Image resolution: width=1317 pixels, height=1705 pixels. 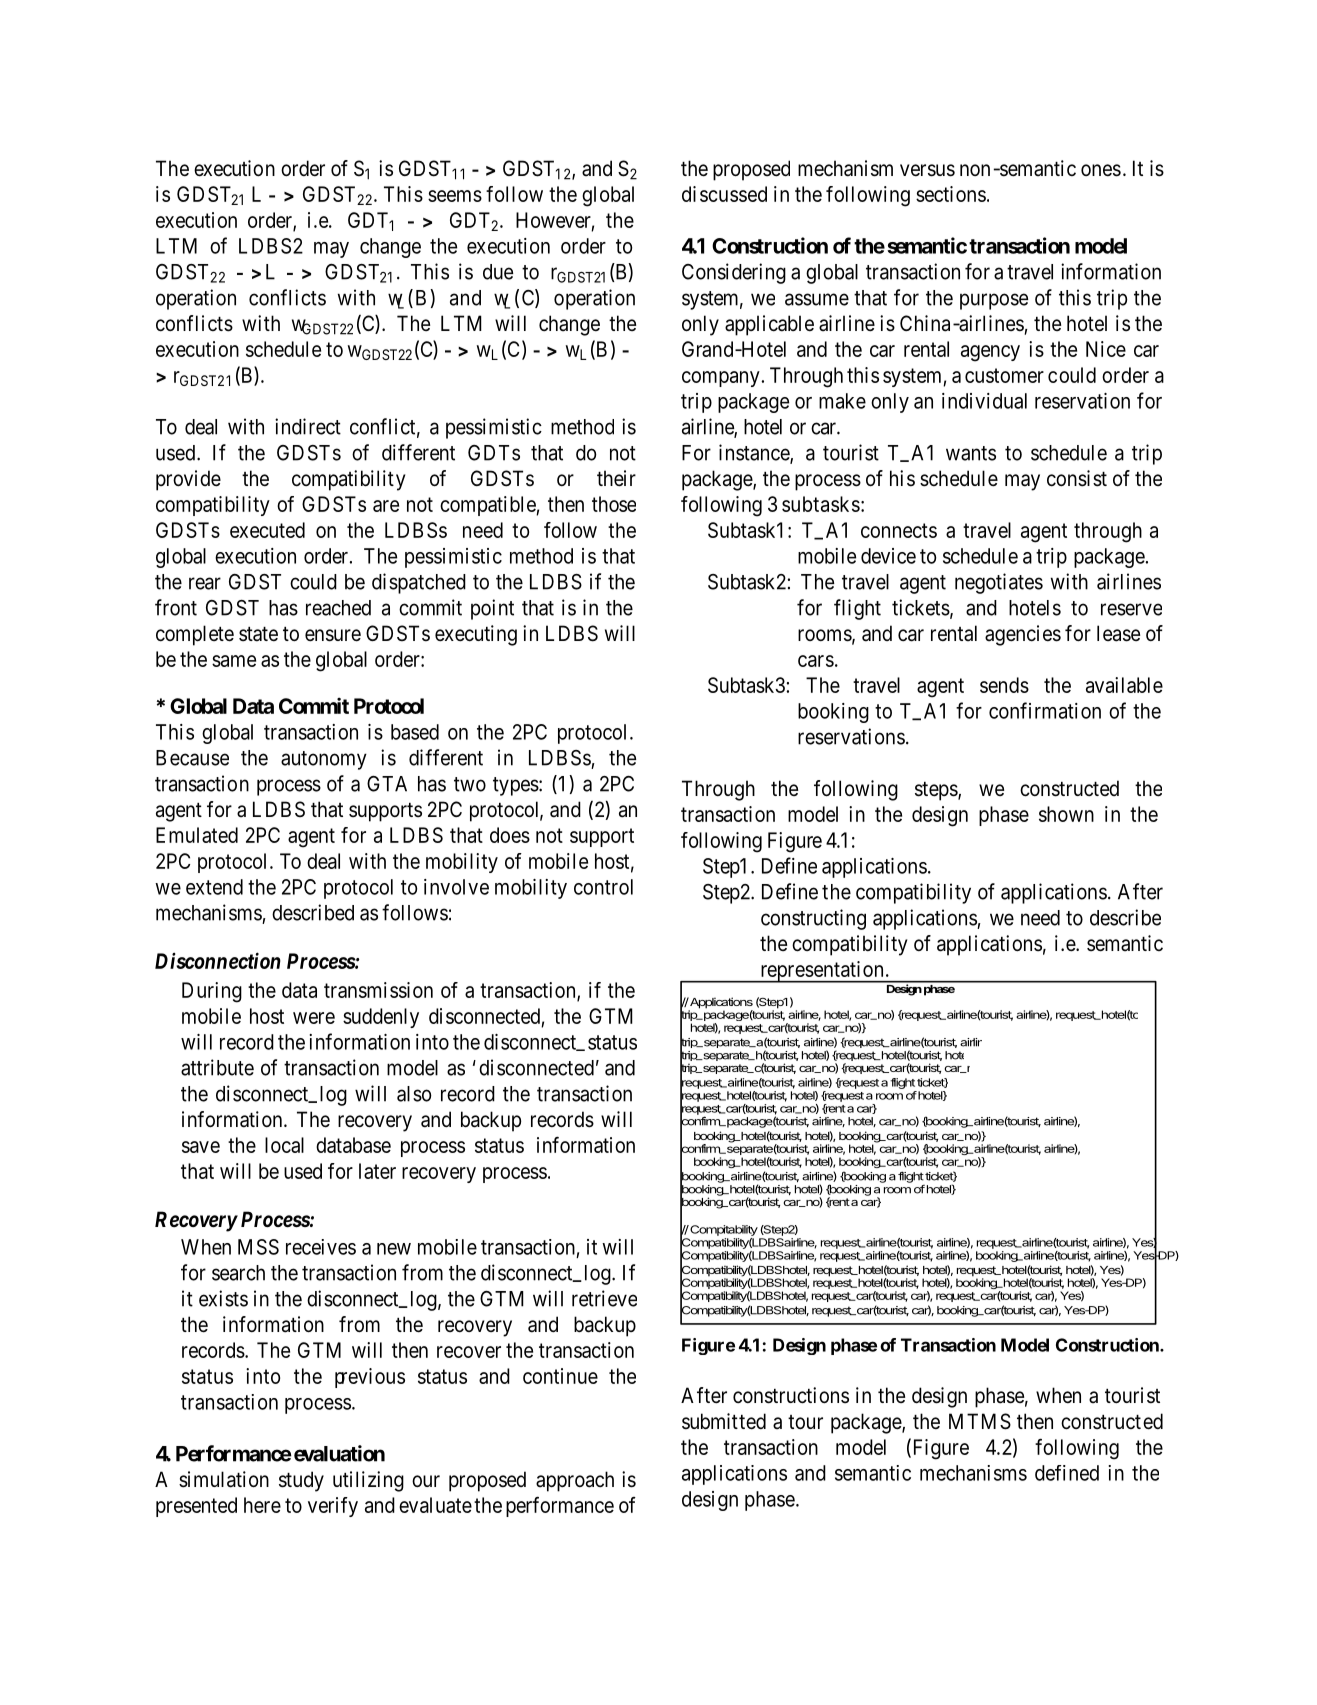 I want to click on shown, so click(x=1066, y=814).
